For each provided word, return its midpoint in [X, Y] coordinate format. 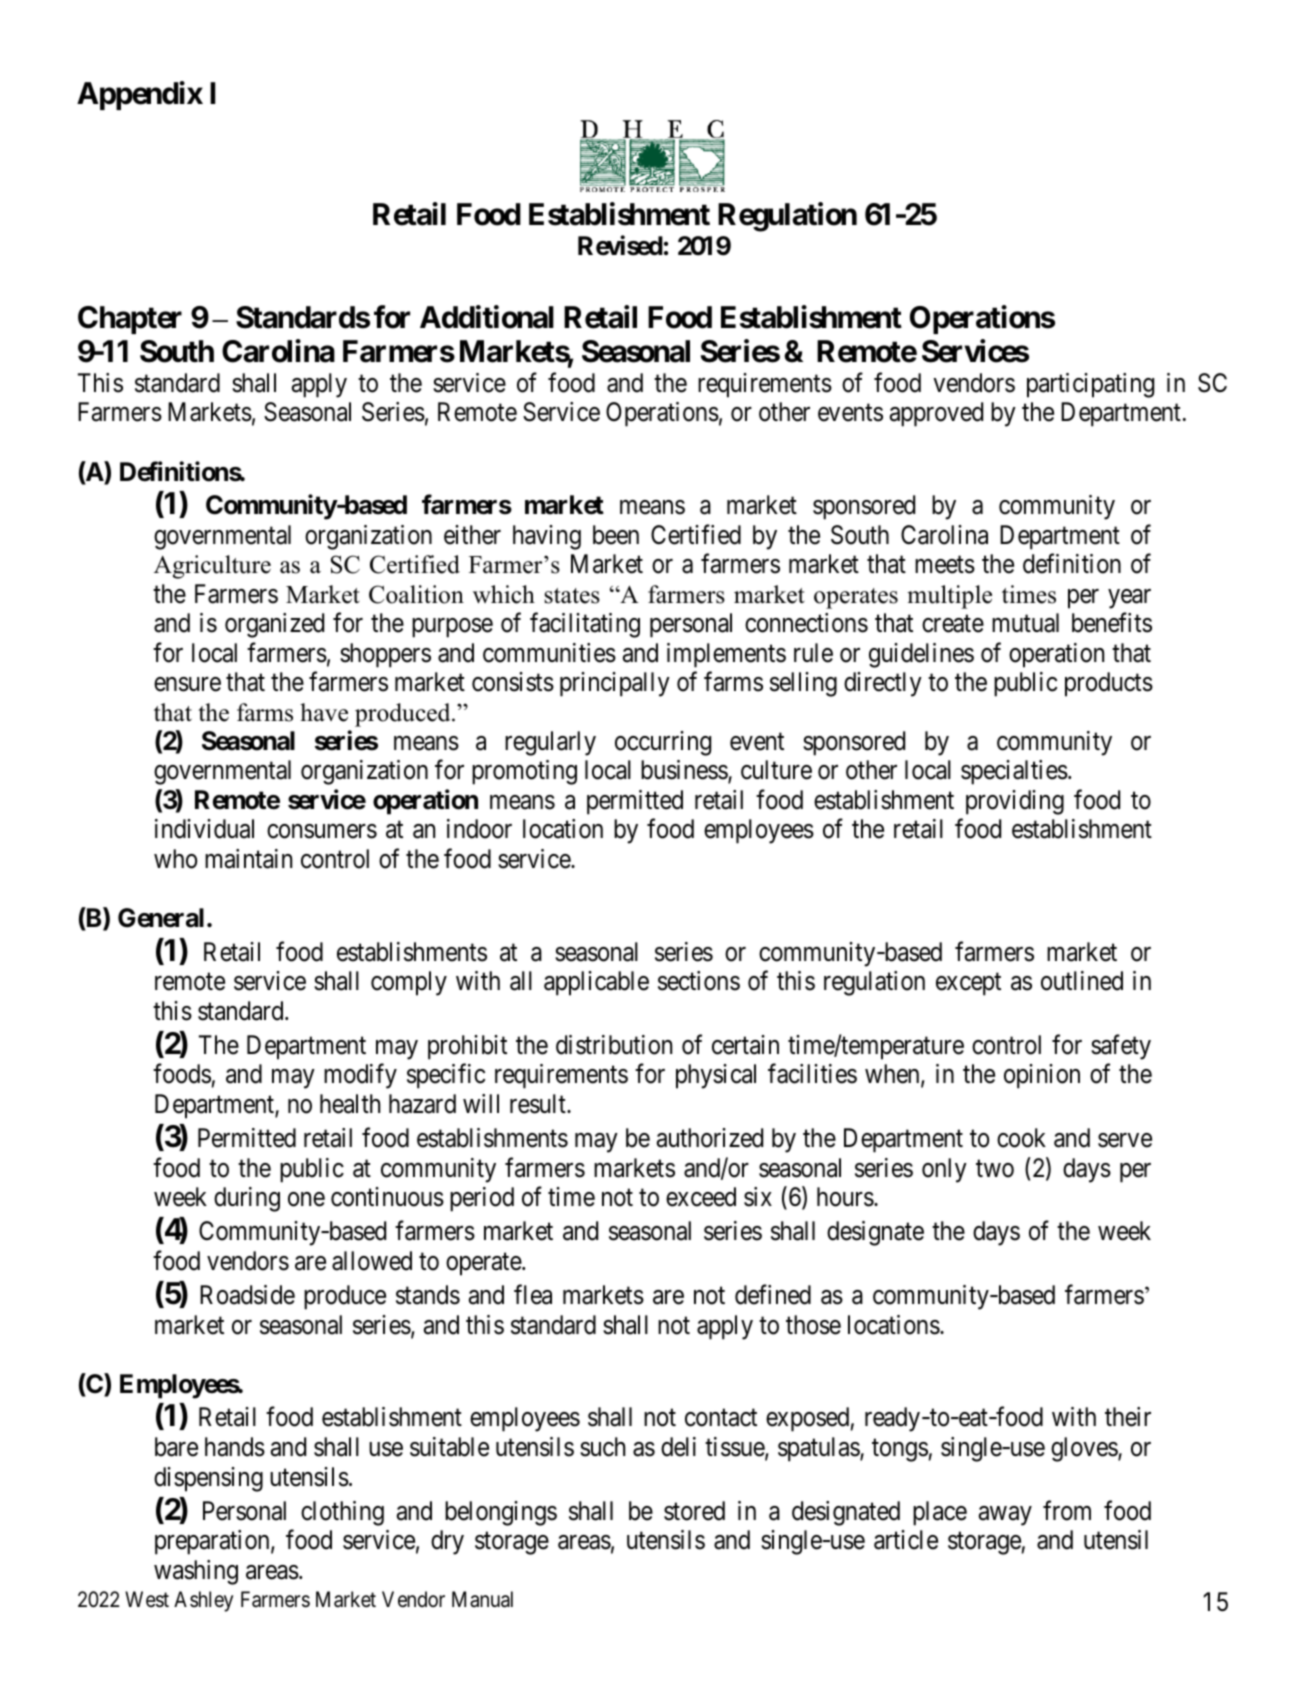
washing [196, 1572]
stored [694, 1511]
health [350, 1104]
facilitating [585, 625]
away [1005, 1516]
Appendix [140, 95]
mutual [1025, 623]
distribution [614, 1045]
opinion [1042, 1076]
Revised [620, 245]
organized [274, 625]
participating [1090, 385]
